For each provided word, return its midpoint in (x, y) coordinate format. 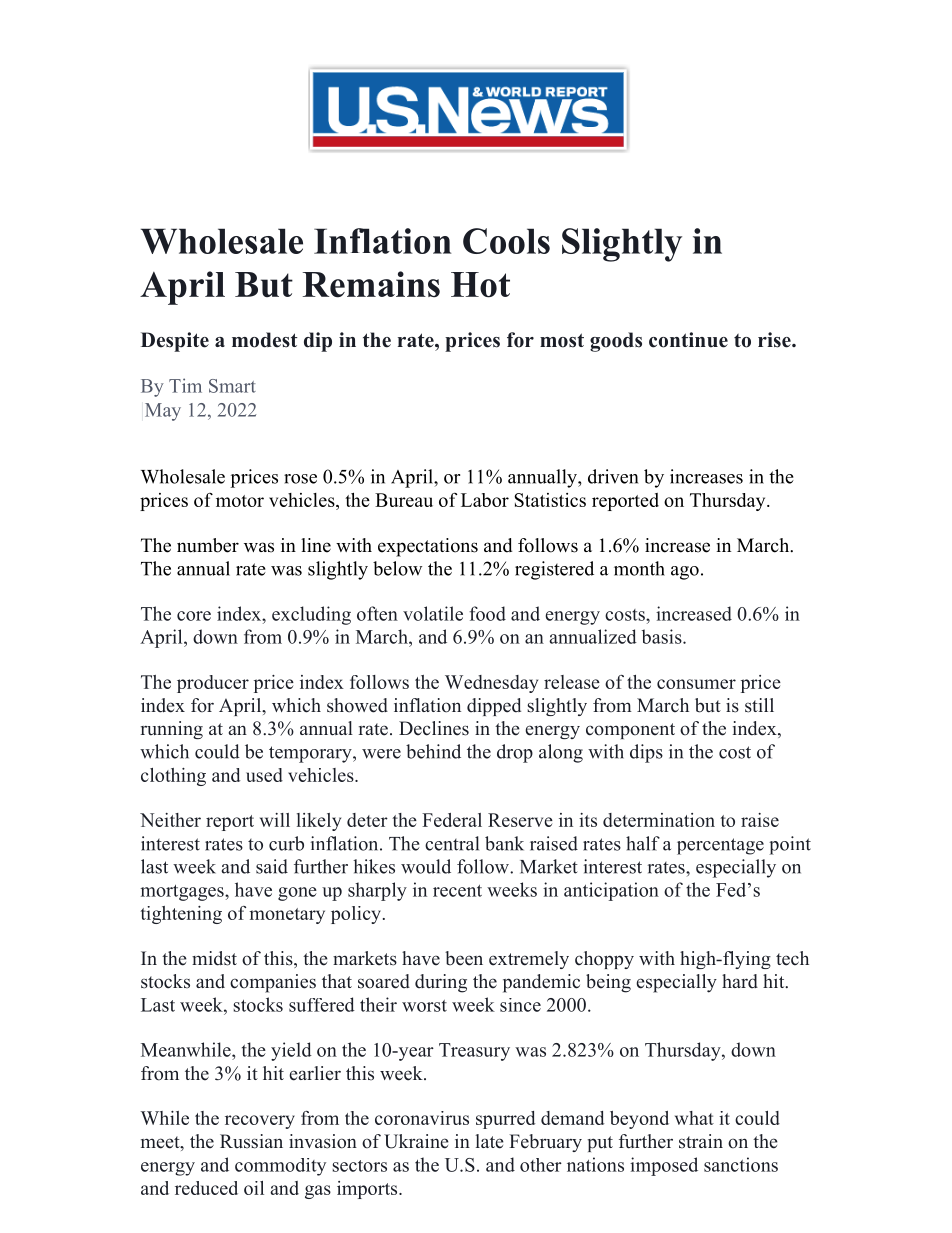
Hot (480, 285)
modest (265, 340)
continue (688, 340)
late (489, 1141)
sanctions (741, 1164)
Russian (251, 1141)
